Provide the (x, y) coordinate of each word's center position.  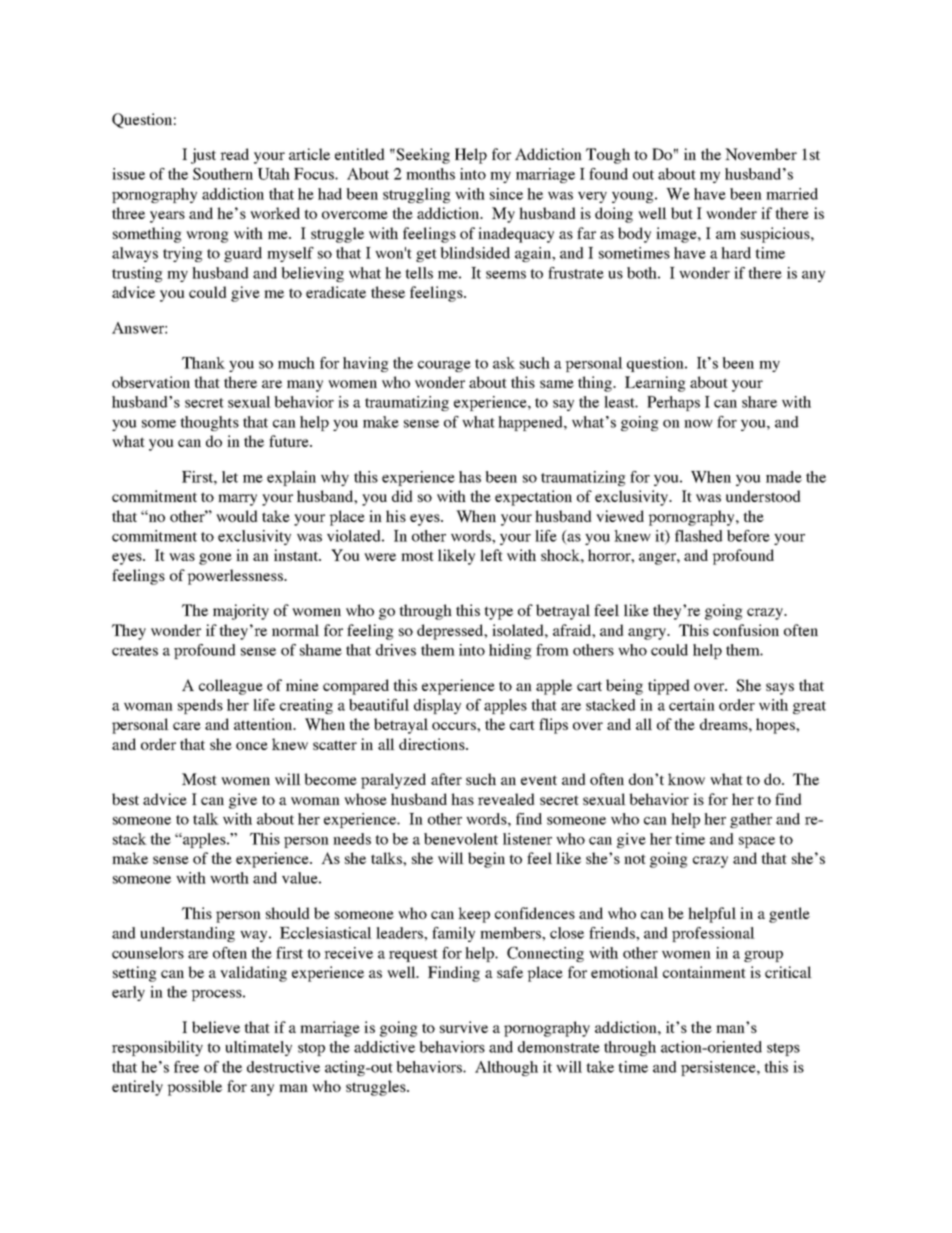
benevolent (461, 839)
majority (241, 612)
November (761, 154)
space (757, 842)
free (186, 1067)
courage (444, 366)
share (759, 402)
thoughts (209, 423)
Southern (223, 174)
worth (229, 878)
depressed (451, 632)
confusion (746, 630)
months (430, 174)
